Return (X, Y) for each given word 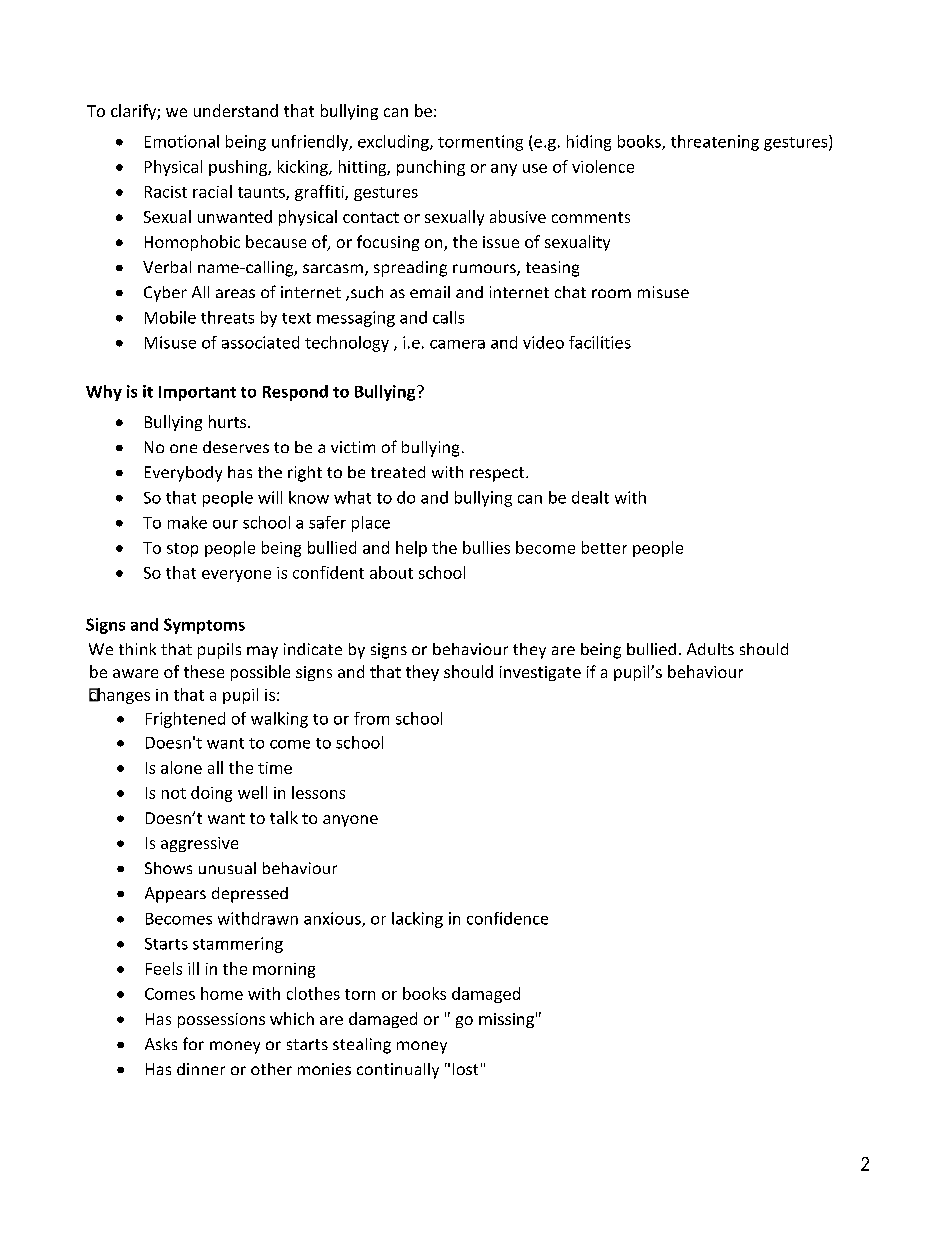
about (391, 572)
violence (603, 166)
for (193, 1043)
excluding (394, 143)
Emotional (182, 141)
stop (182, 550)
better (604, 547)
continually (398, 1071)
